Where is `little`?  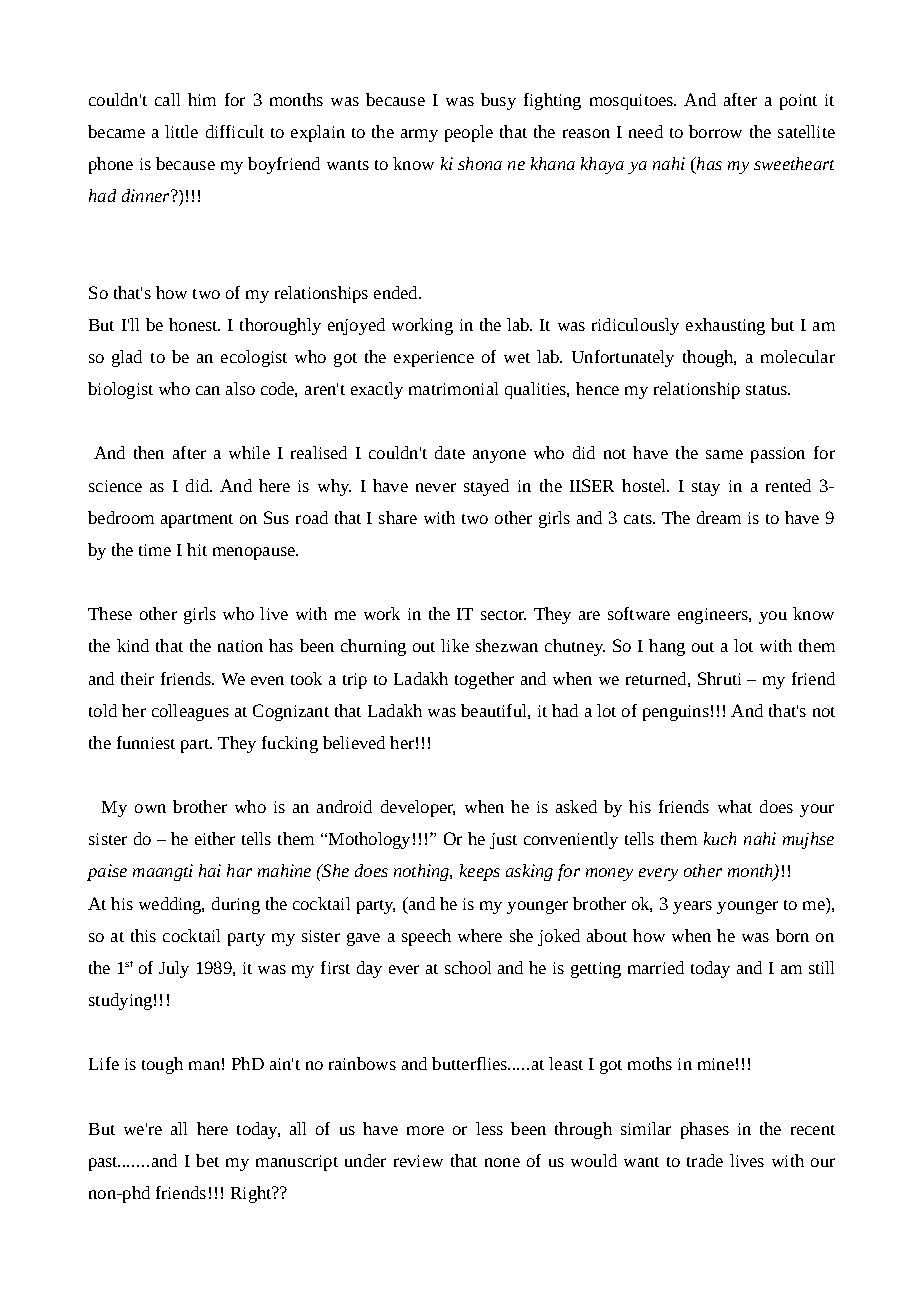 little is located at coordinates (181, 131).
